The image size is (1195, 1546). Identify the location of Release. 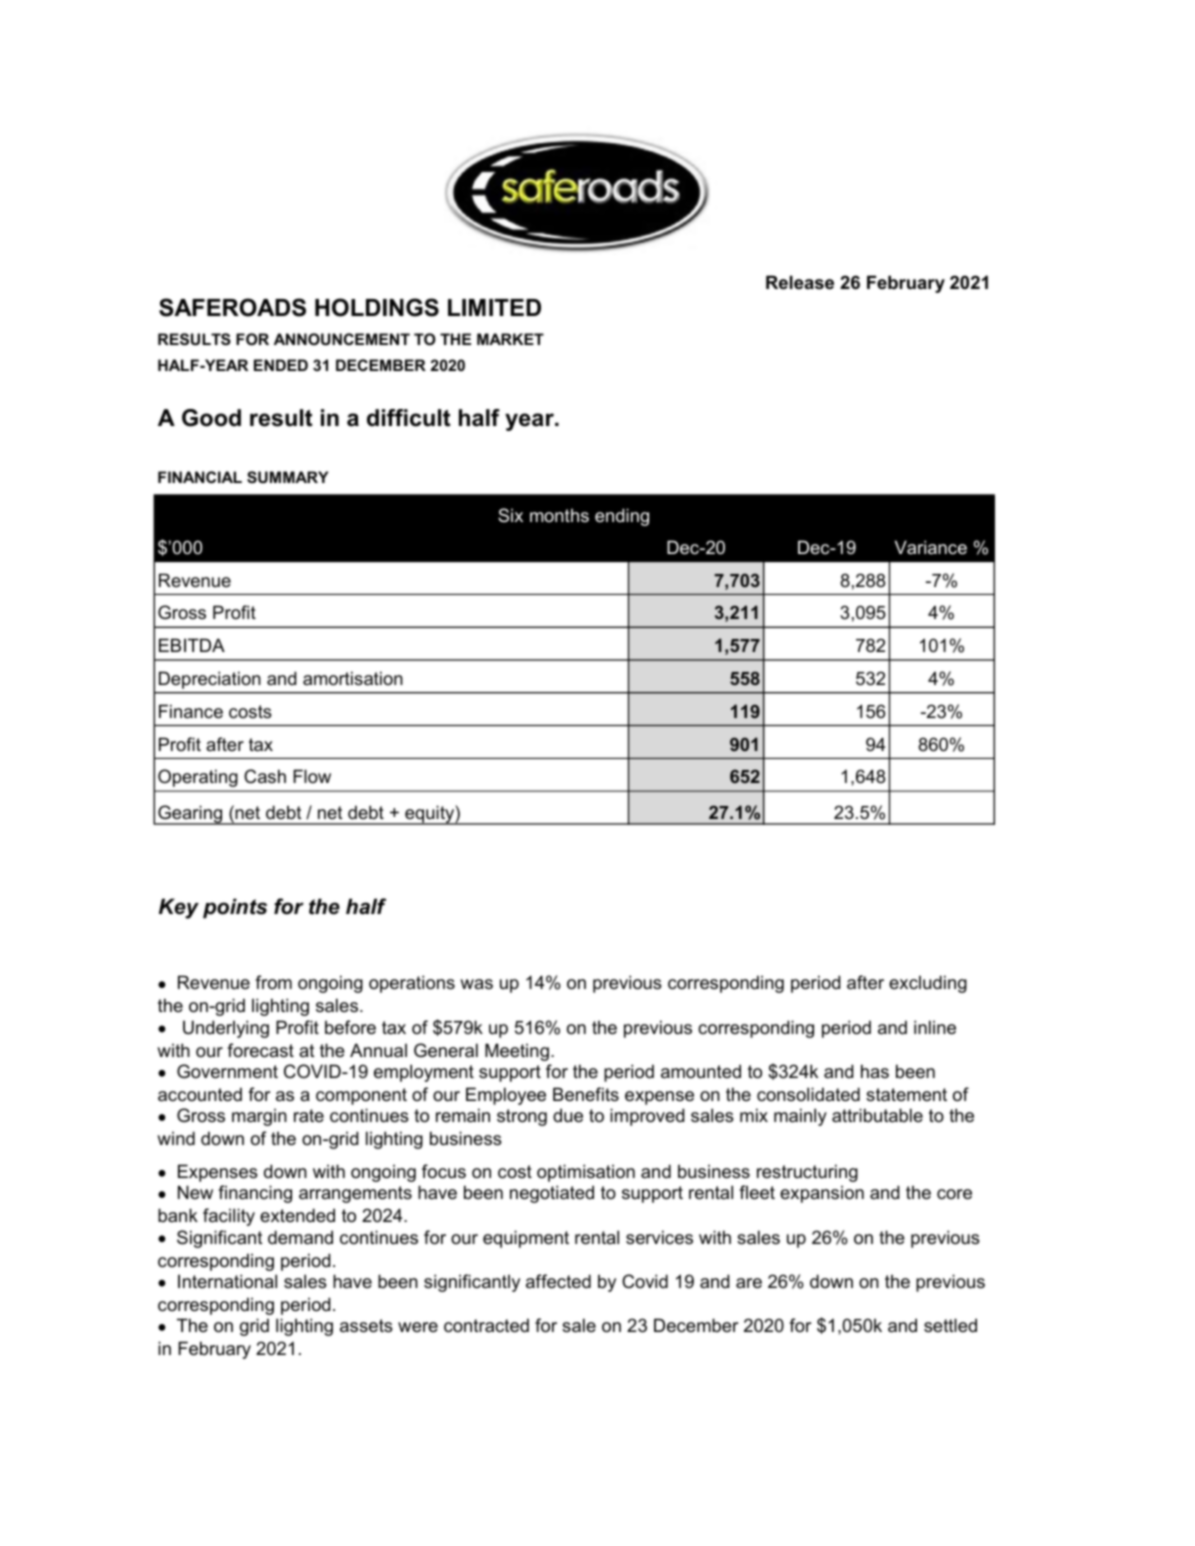
(800, 282).
